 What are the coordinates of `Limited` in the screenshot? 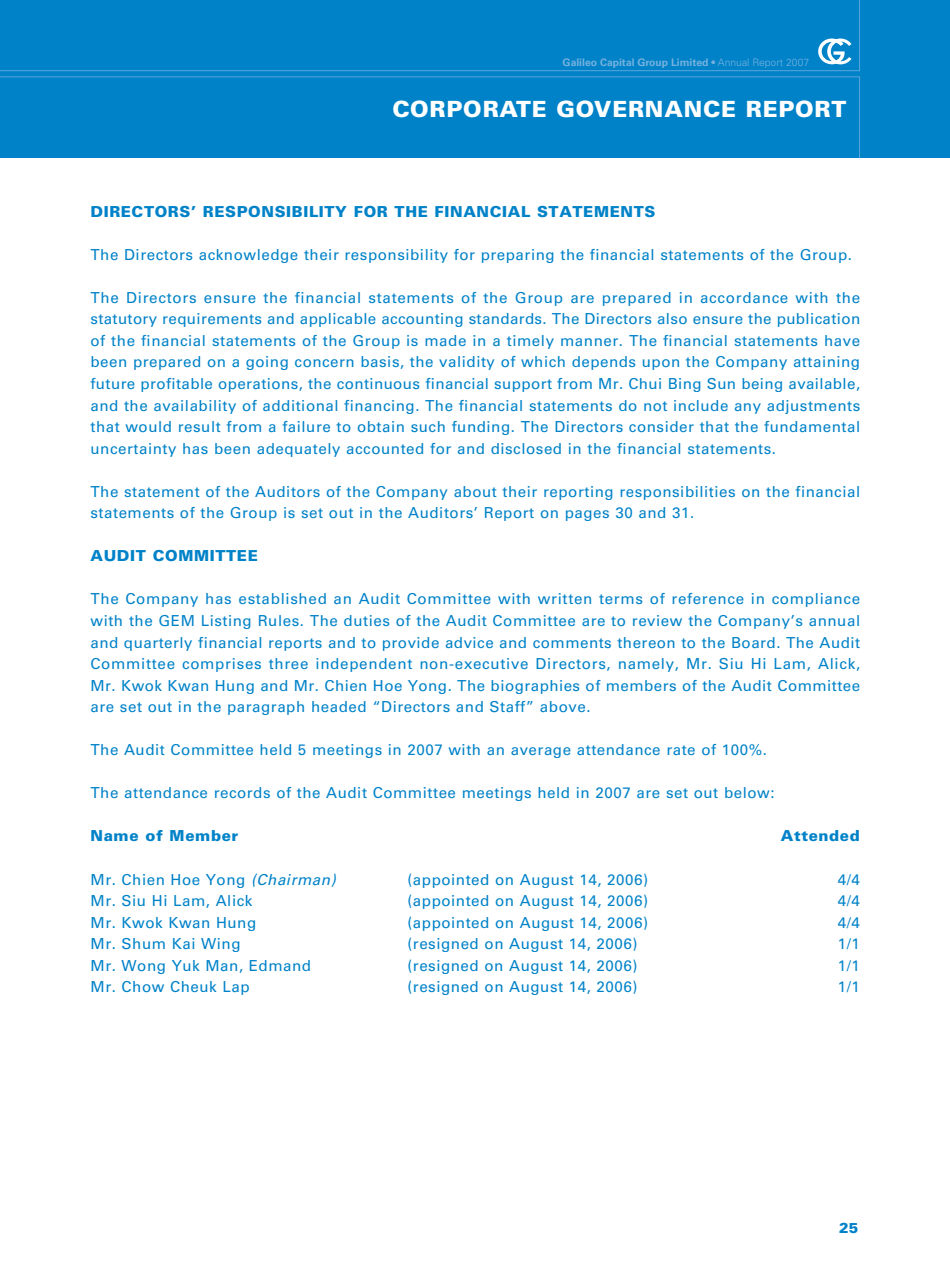 It's located at (689, 62).
